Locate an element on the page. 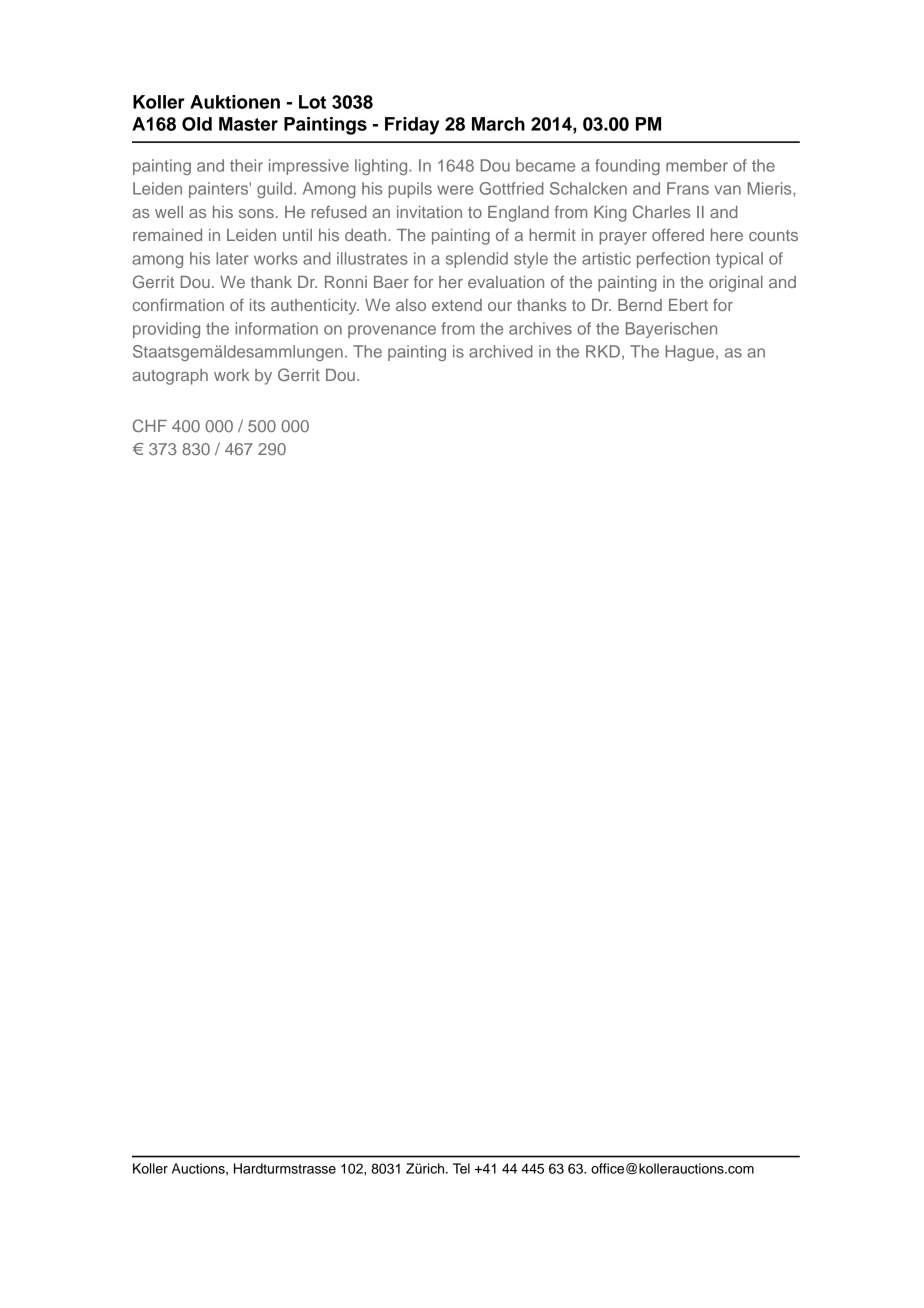 This page has width=924, height=1308. member is located at coordinates (697, 165).
